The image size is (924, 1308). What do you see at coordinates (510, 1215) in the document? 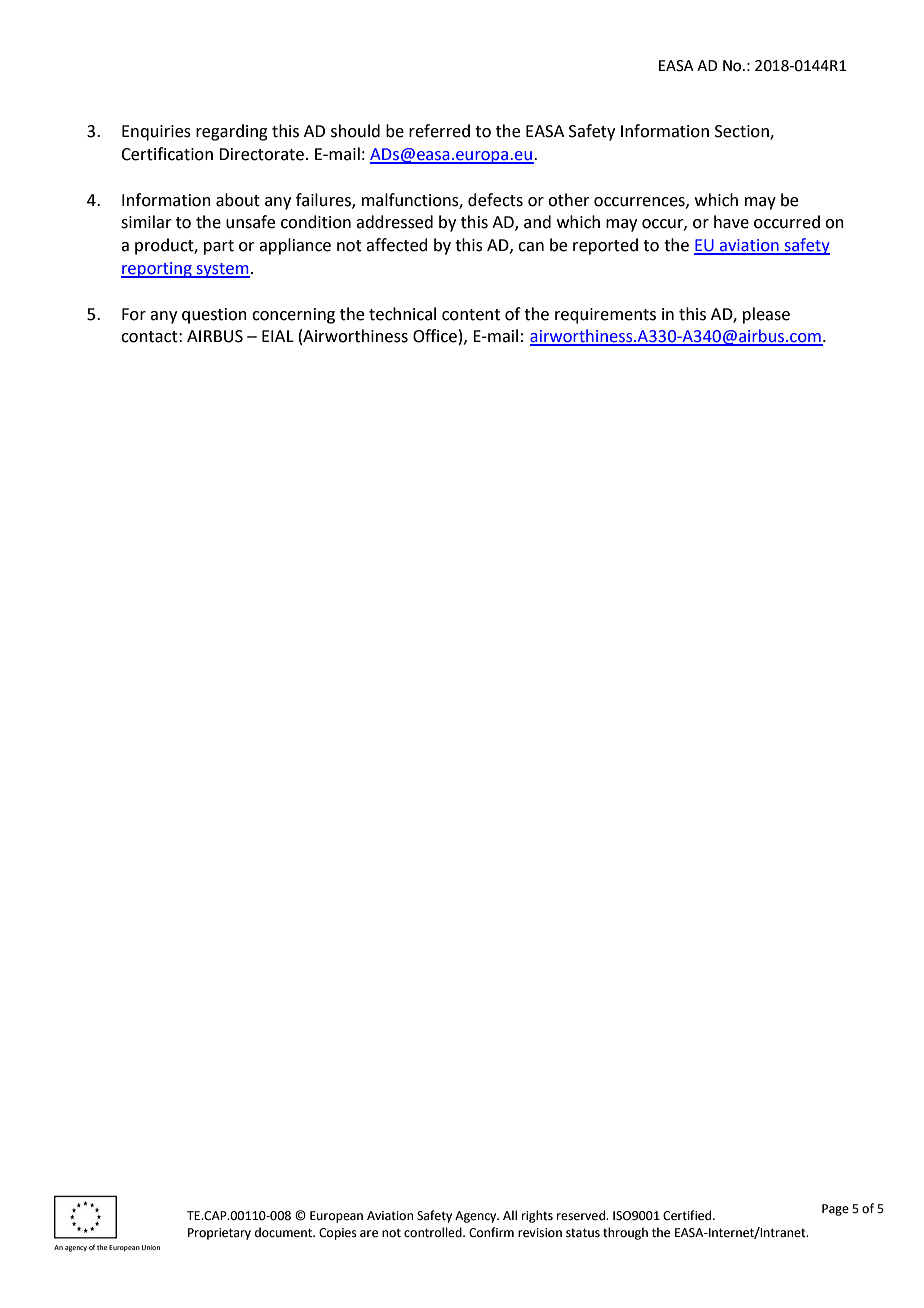
I see `All` at bounding box center [510, 1215].
